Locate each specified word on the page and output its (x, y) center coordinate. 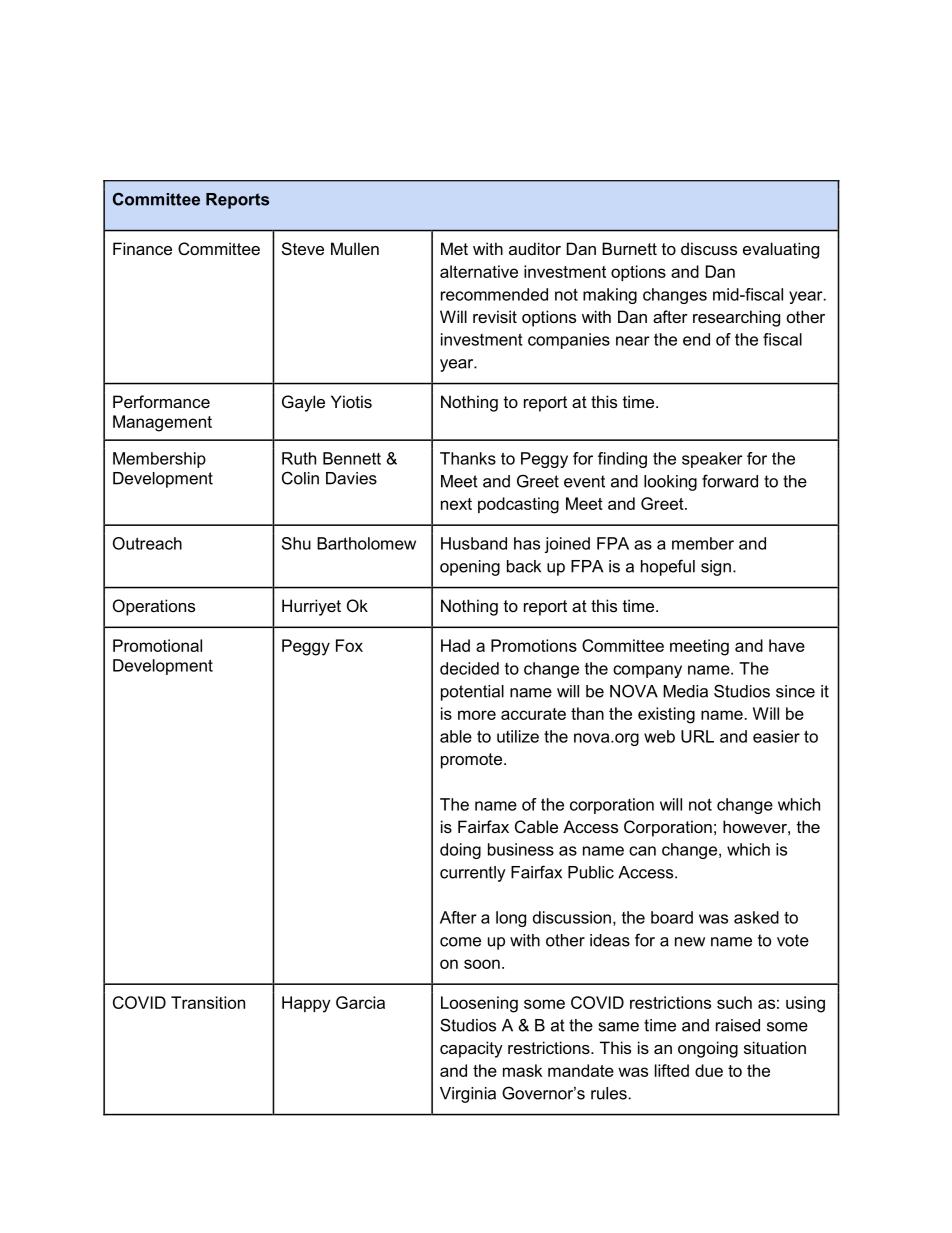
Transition (208, 1002)
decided (469, 668)
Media (685, 691)
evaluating (781, 250)
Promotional (157, 645)
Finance (142, 248)
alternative (479, 271)
